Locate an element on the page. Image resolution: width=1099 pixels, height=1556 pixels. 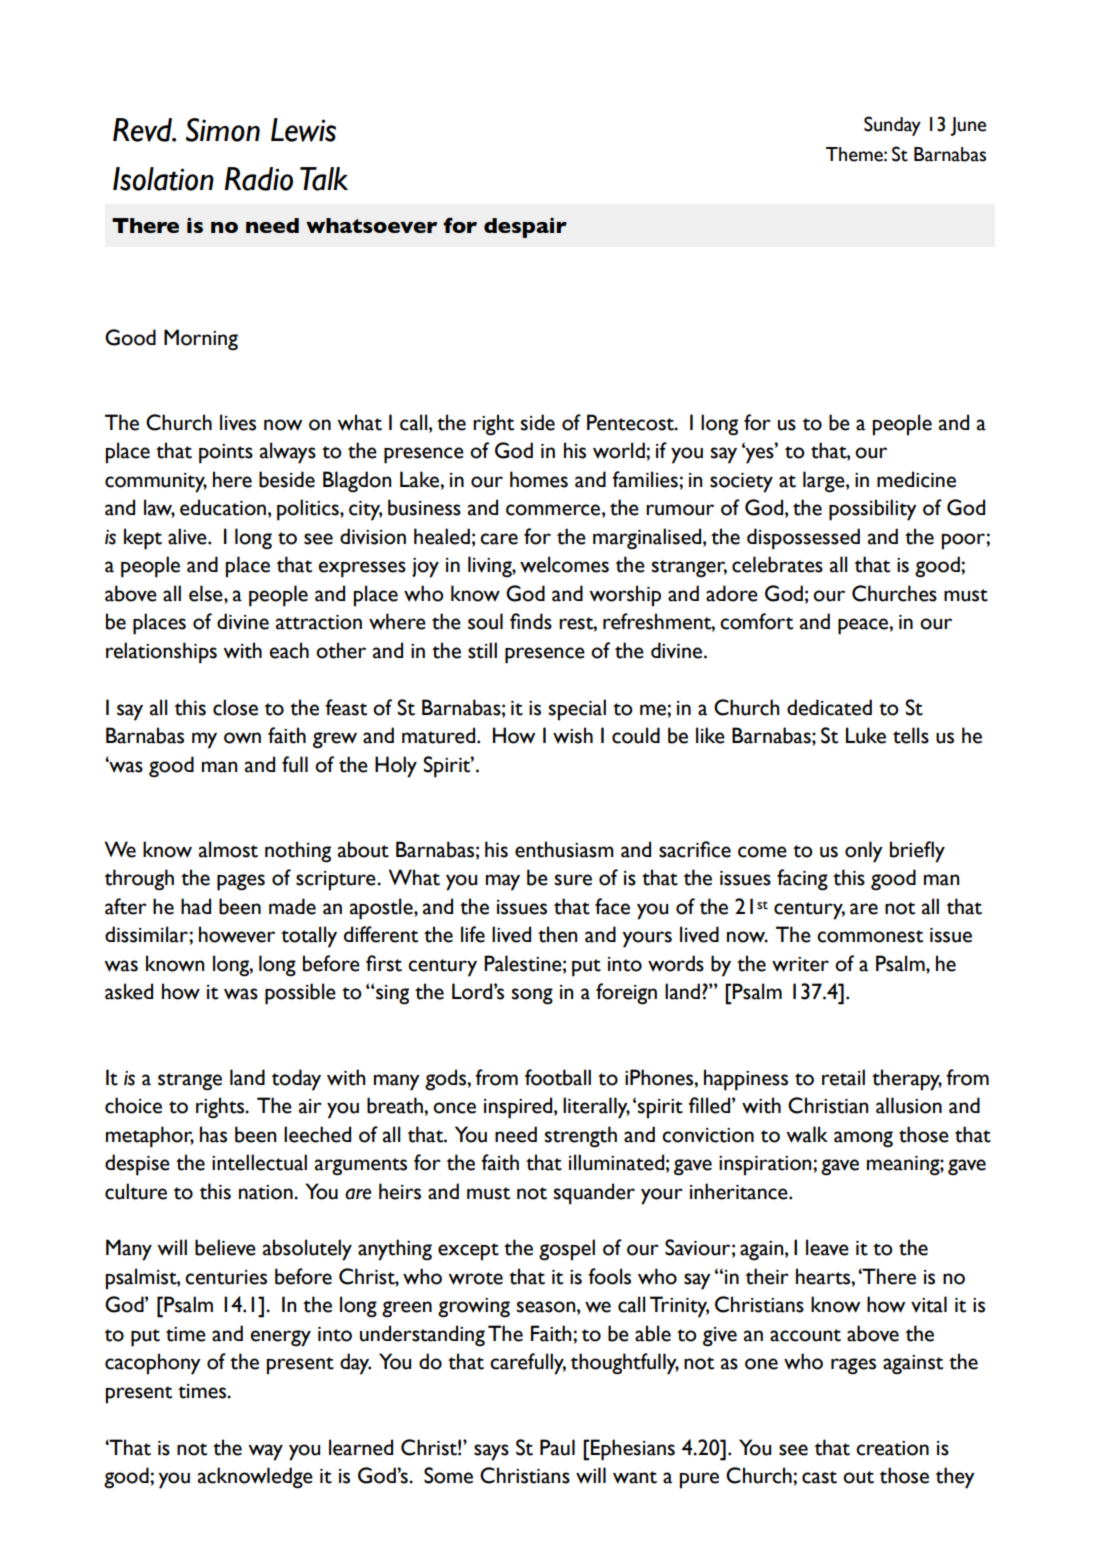
cacophony is located at coordinates (153, 1364).
